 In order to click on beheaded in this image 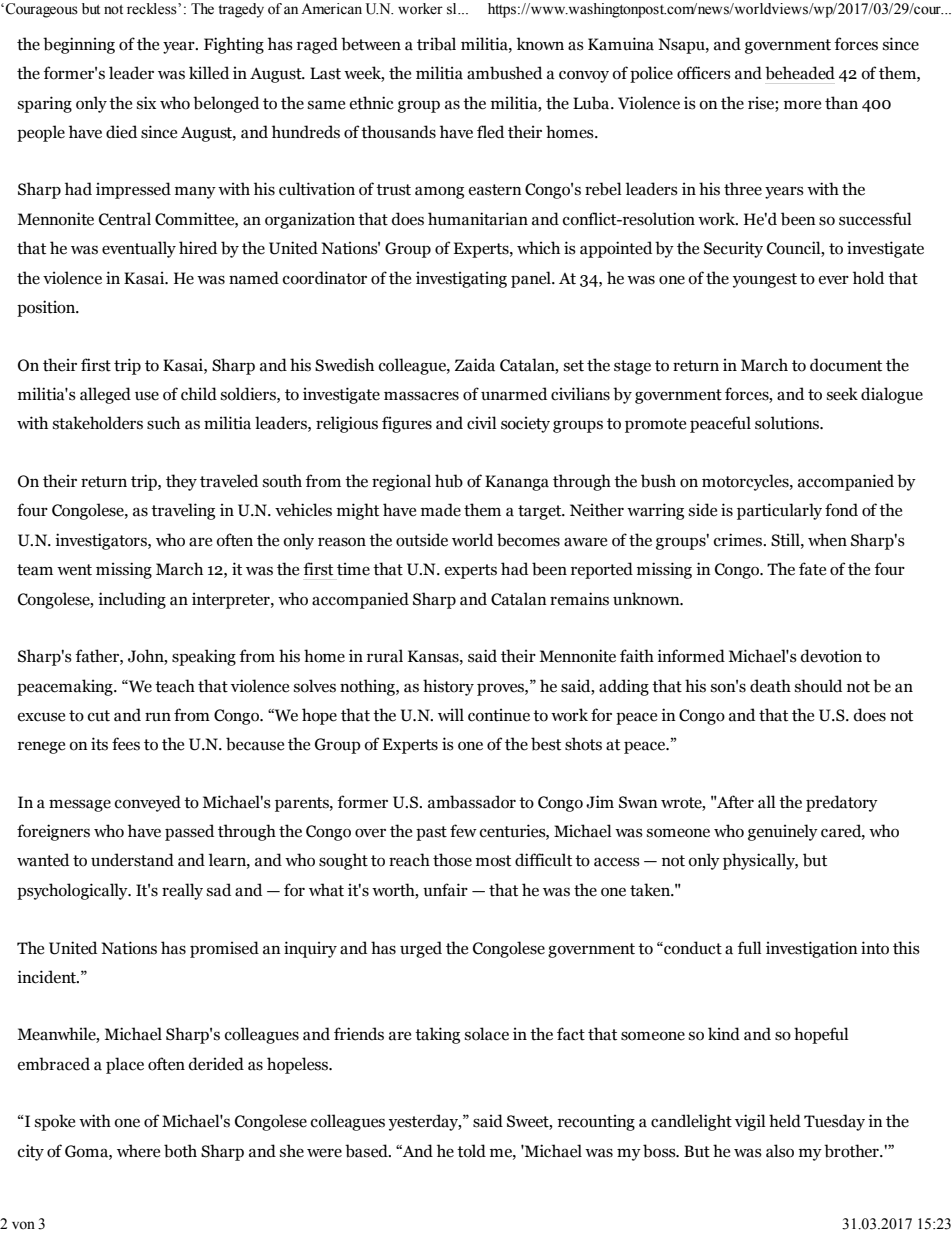, I will do `click(800, 73)`.
